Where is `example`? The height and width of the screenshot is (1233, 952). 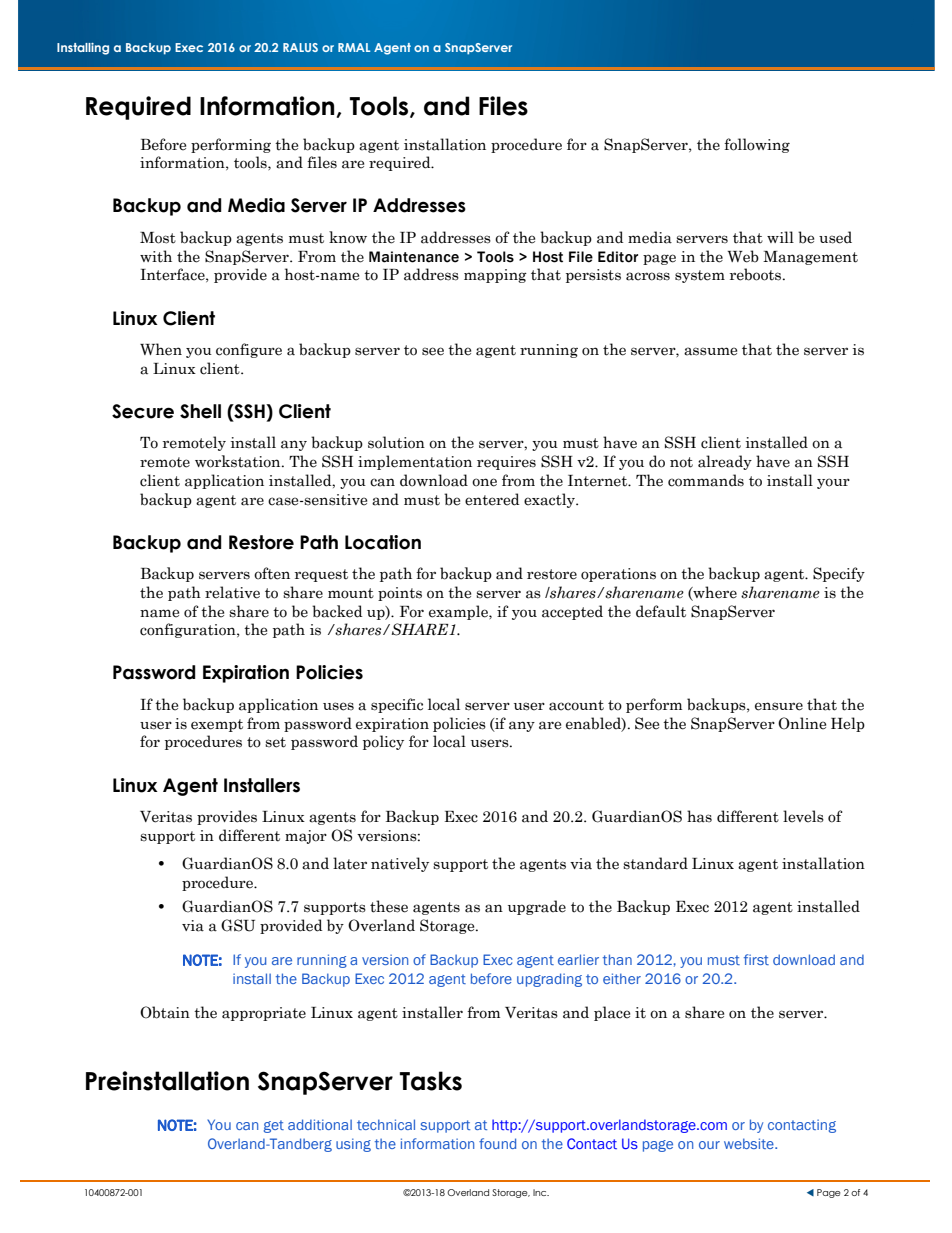 example is located at coordinates (459, 612).
